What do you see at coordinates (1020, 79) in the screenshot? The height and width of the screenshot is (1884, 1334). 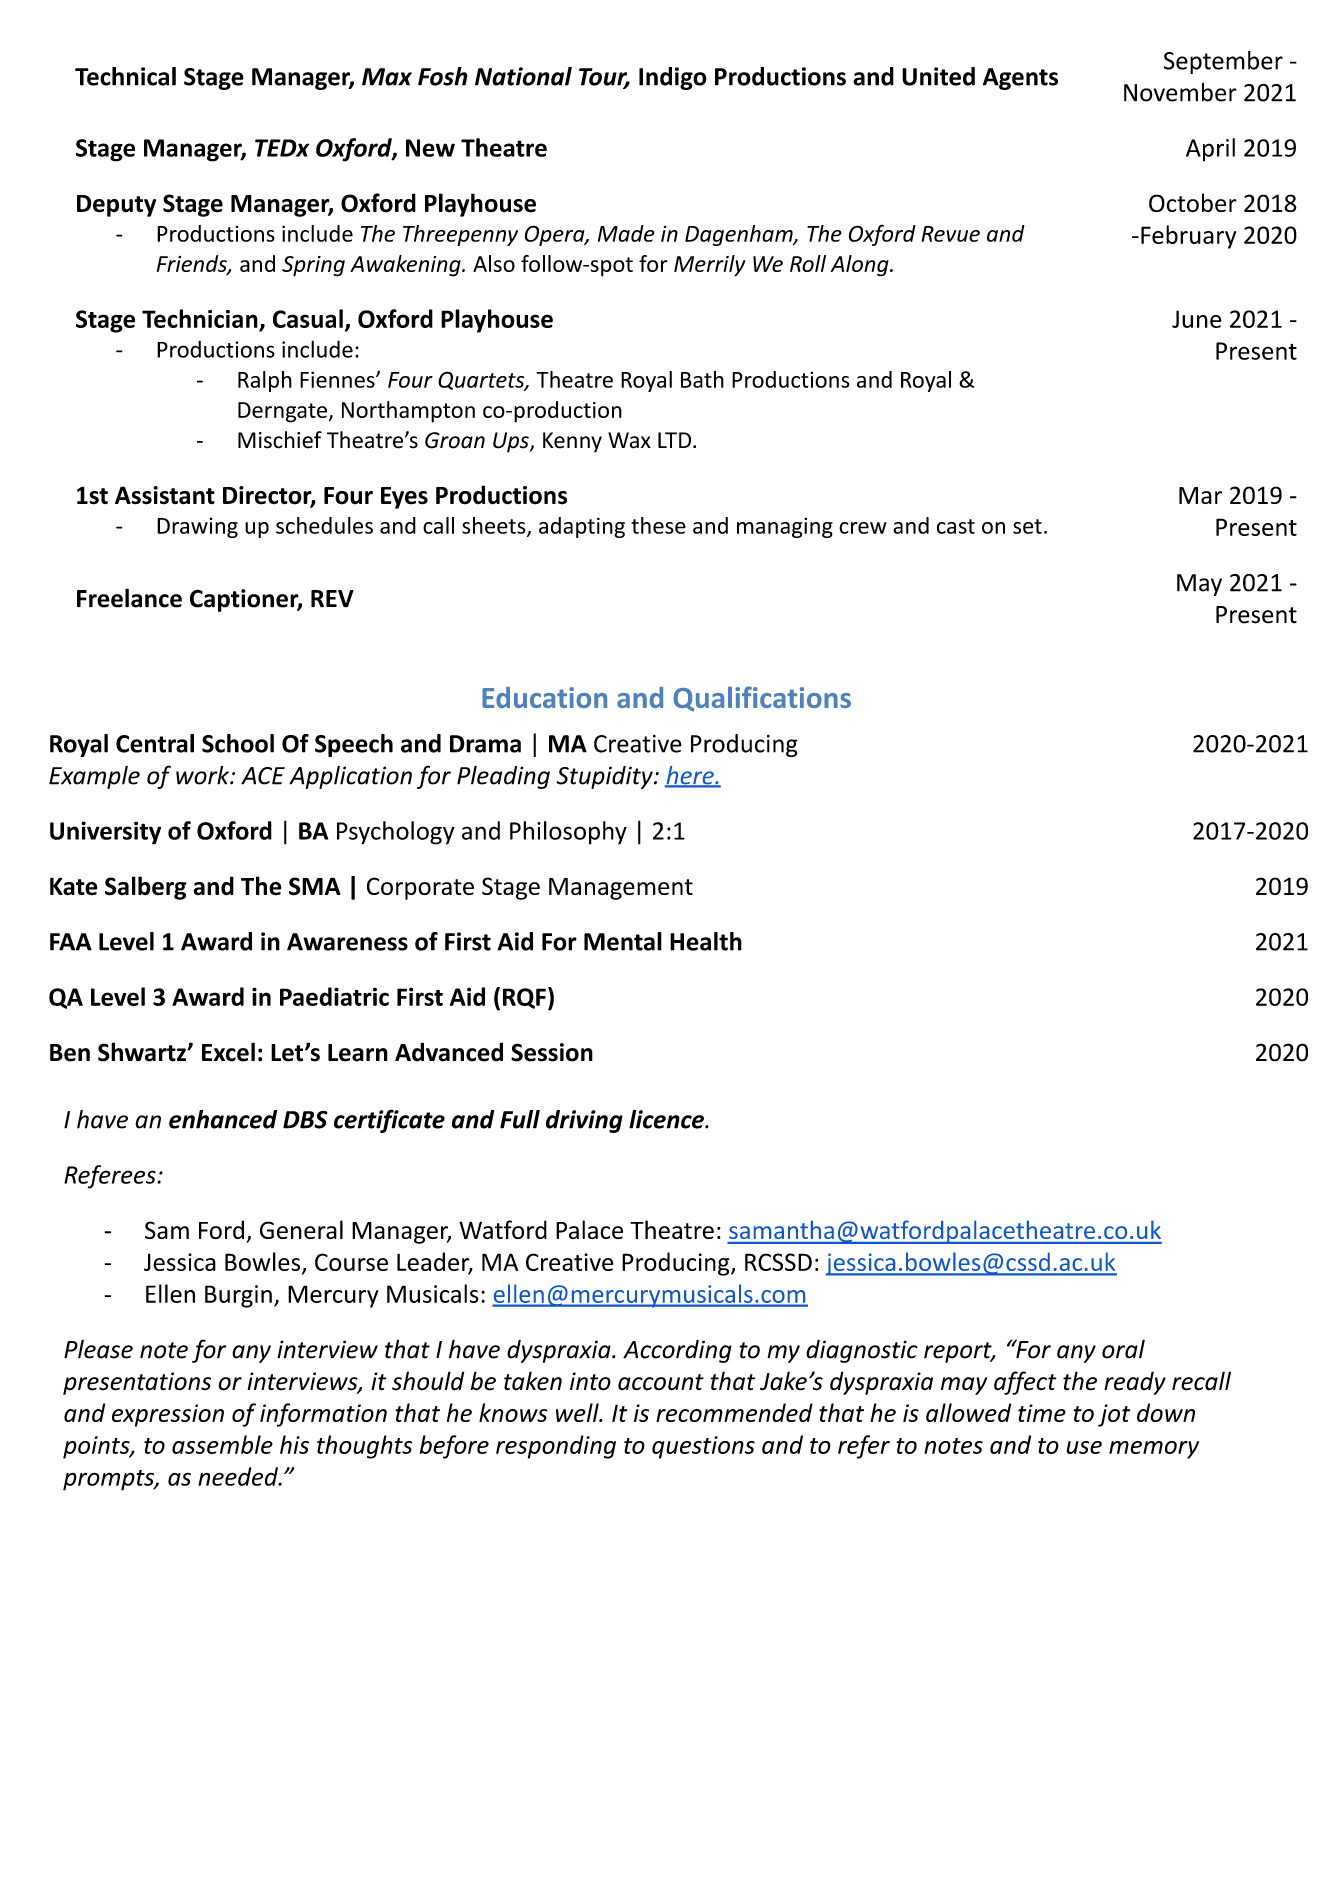 I see `Agents` at bounding box center [1020, 79].
